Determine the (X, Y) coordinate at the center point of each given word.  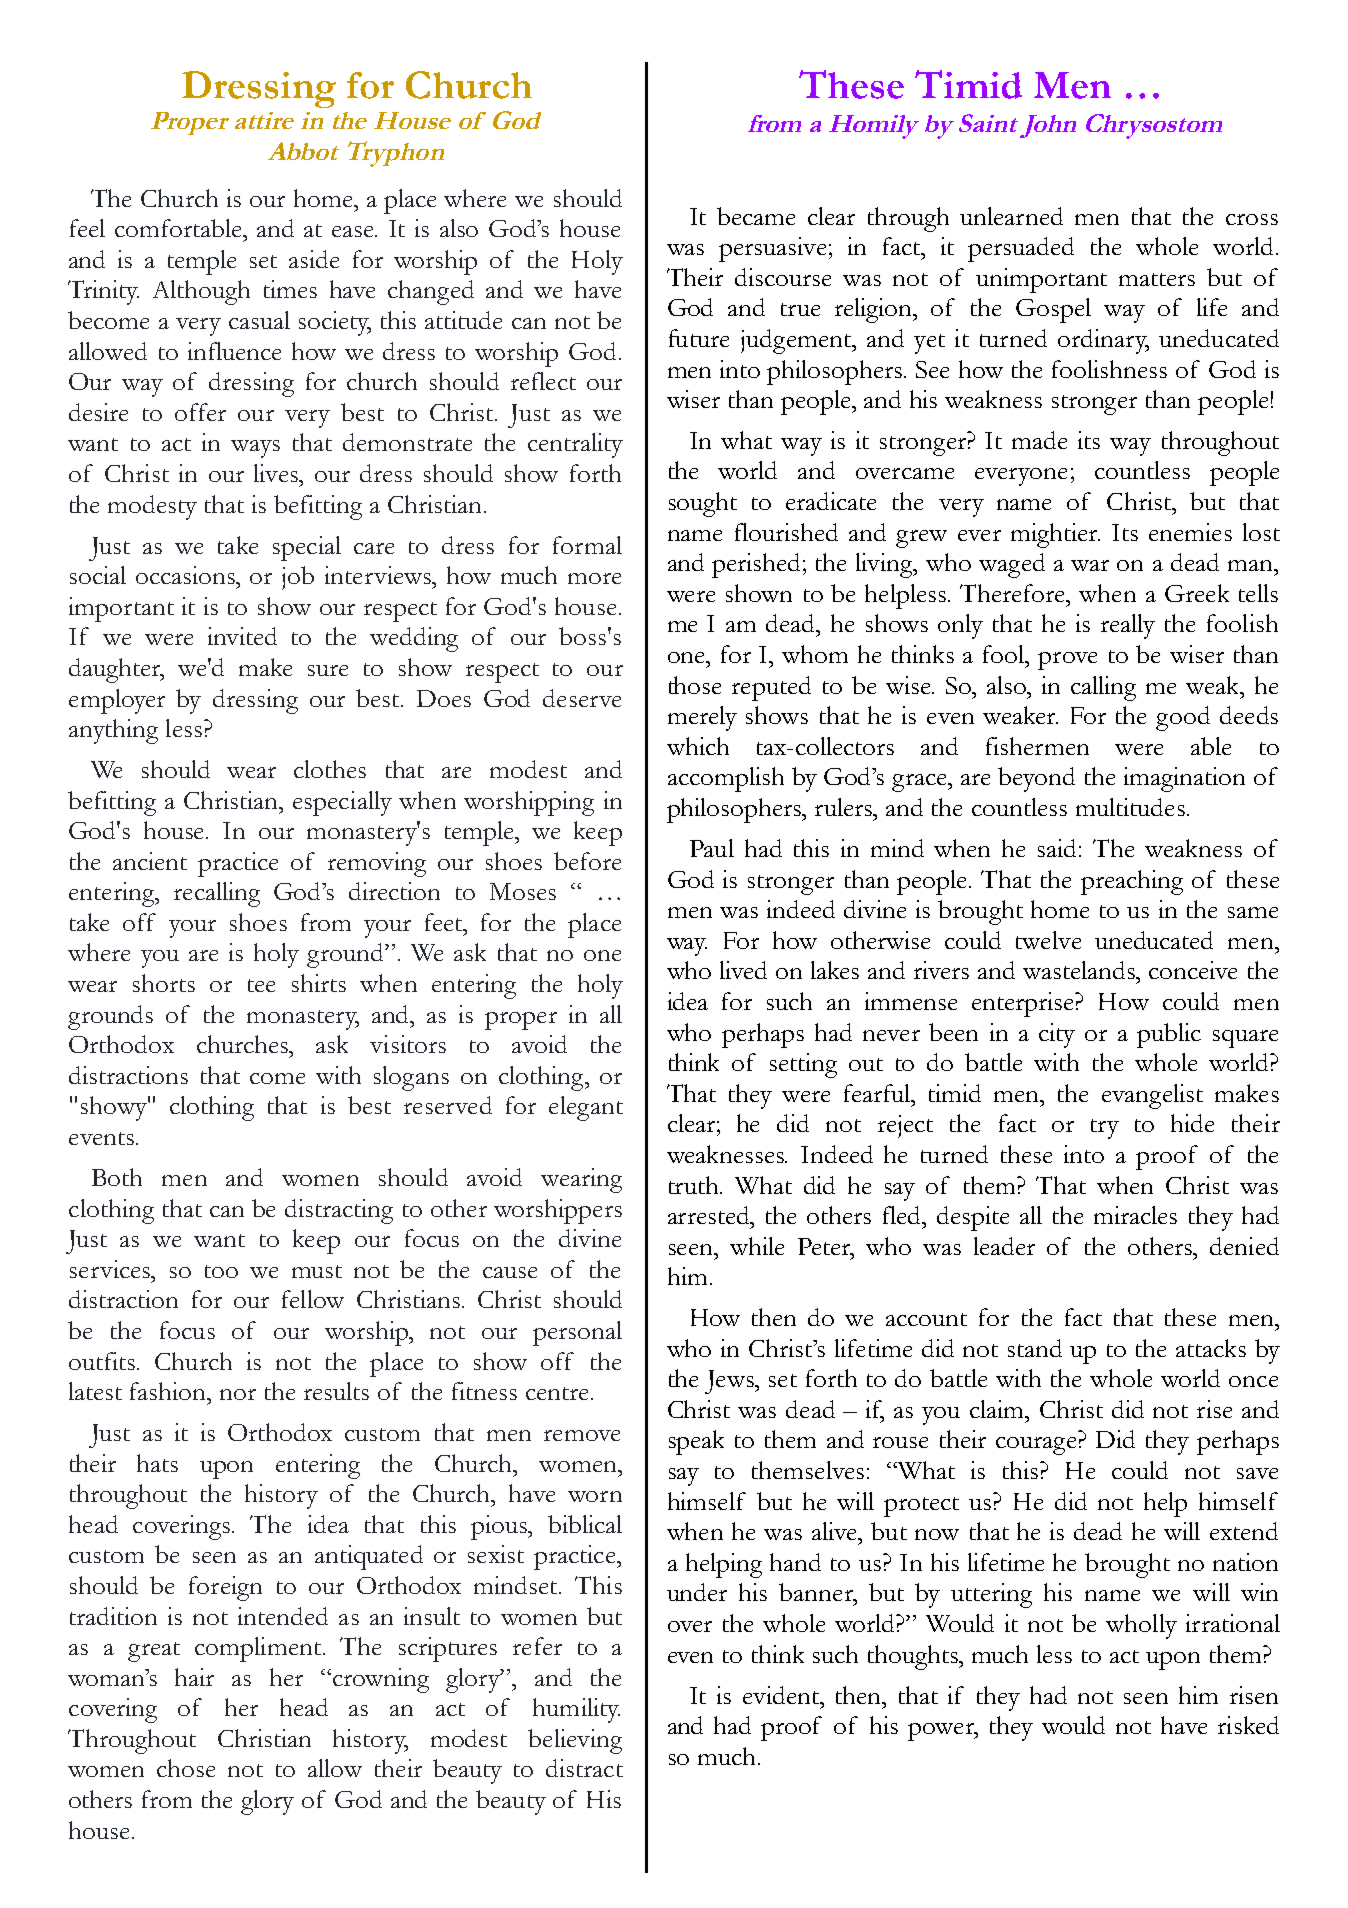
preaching (1132, 882)
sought (703, 504)
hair (194, 1677)
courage (1036, 1446)
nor (238, 1394)
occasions (187, 575)
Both (117, 1177)
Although (201, 292)
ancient (150, 861)
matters (1157, 279)
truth (695, 1185)
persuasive (772, 249)
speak (696, 1442)
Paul (712, 848)
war (1090, 565)
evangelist (1152, 1096)
